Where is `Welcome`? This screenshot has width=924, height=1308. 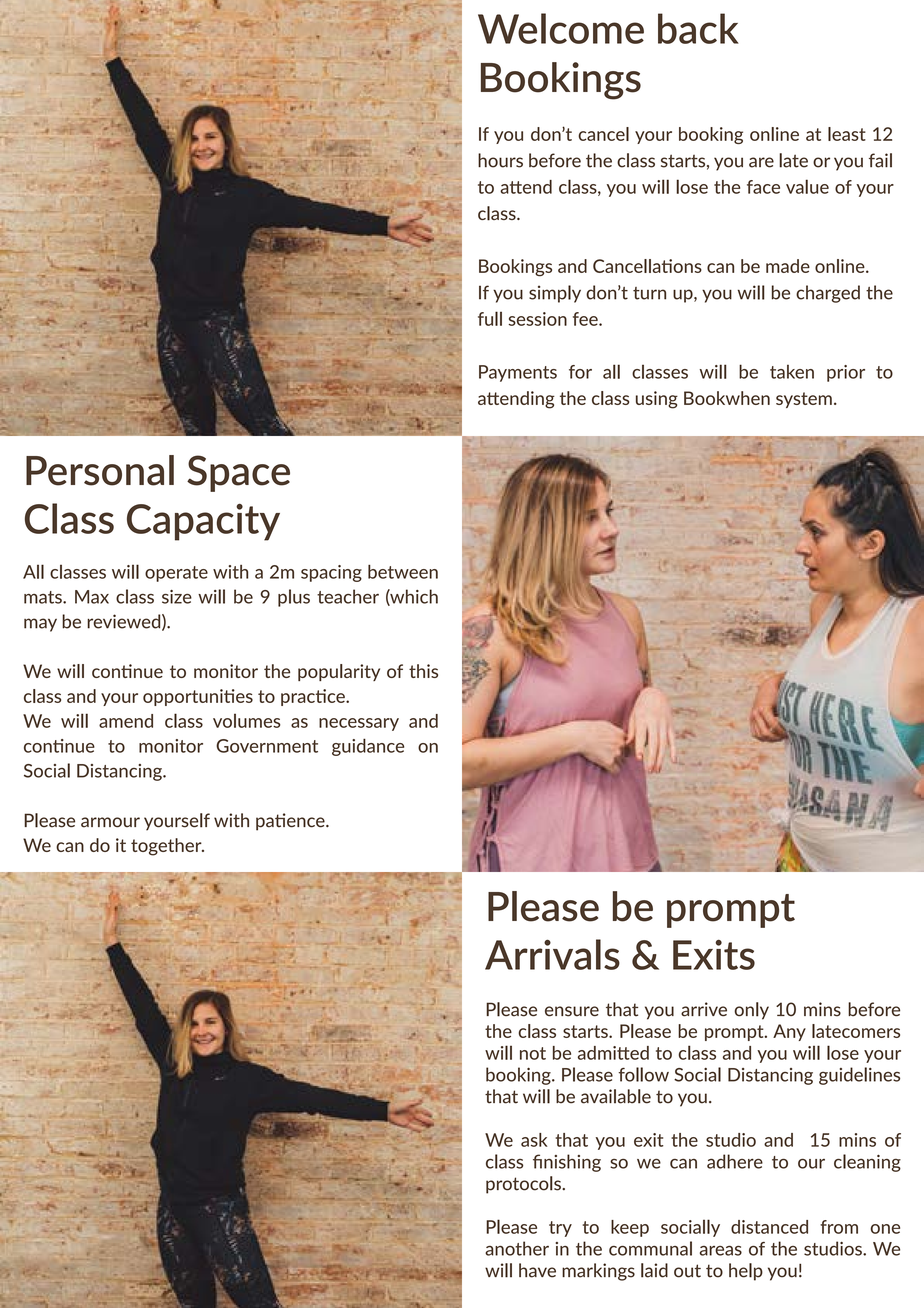 Welcome is located at coordinates (561, 28).
